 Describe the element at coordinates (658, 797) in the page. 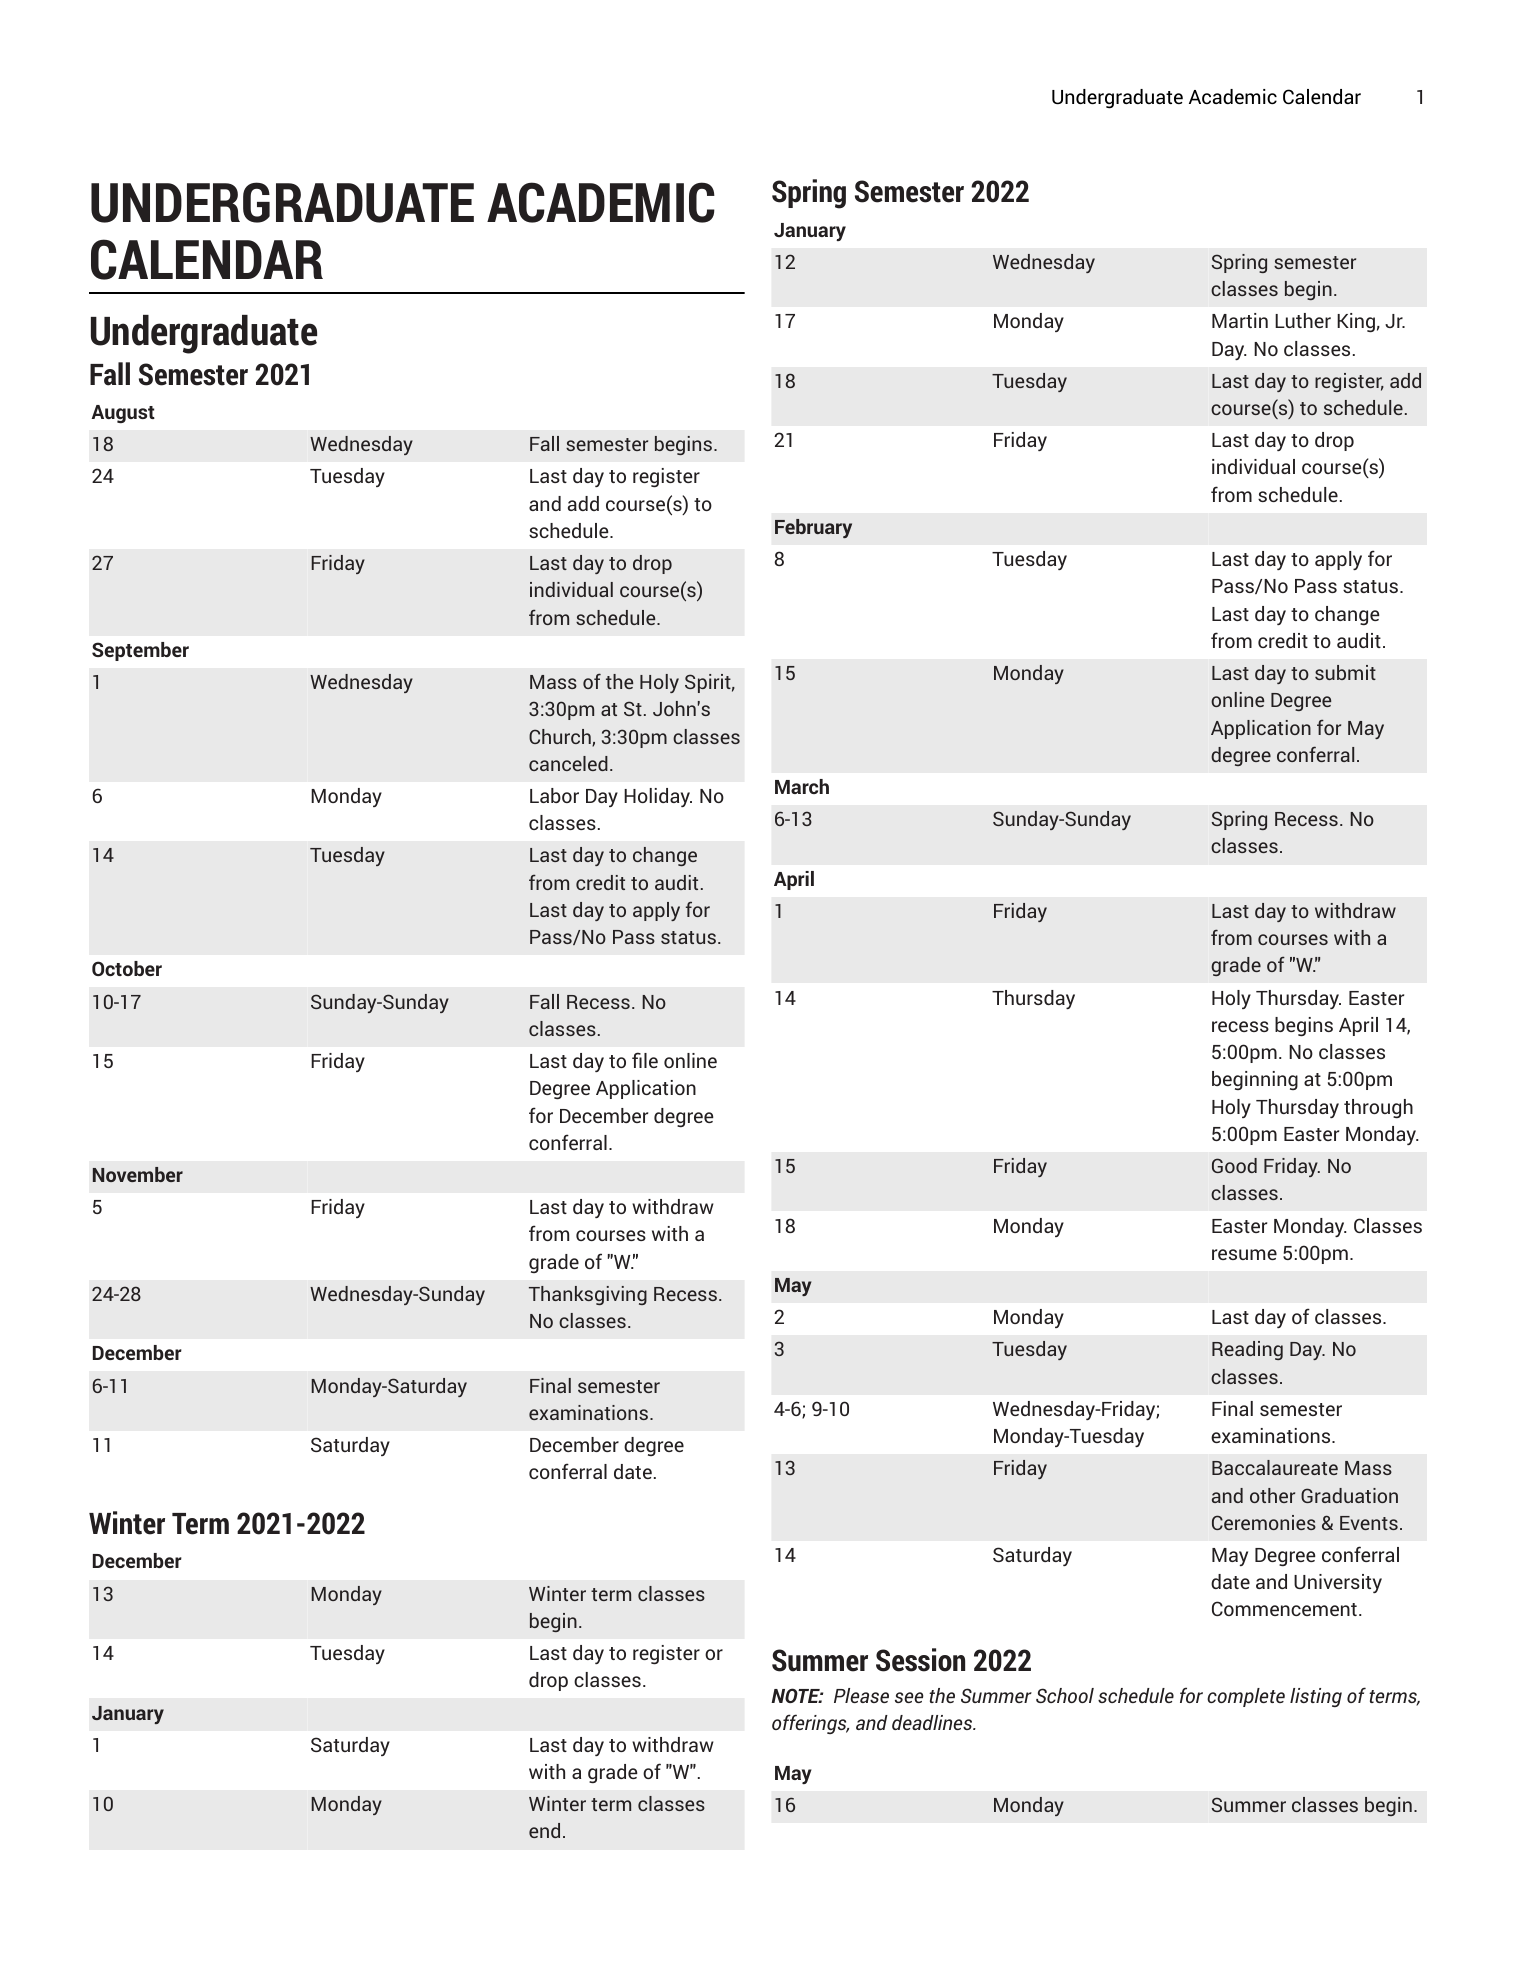

I see `Holiday` at that location.
